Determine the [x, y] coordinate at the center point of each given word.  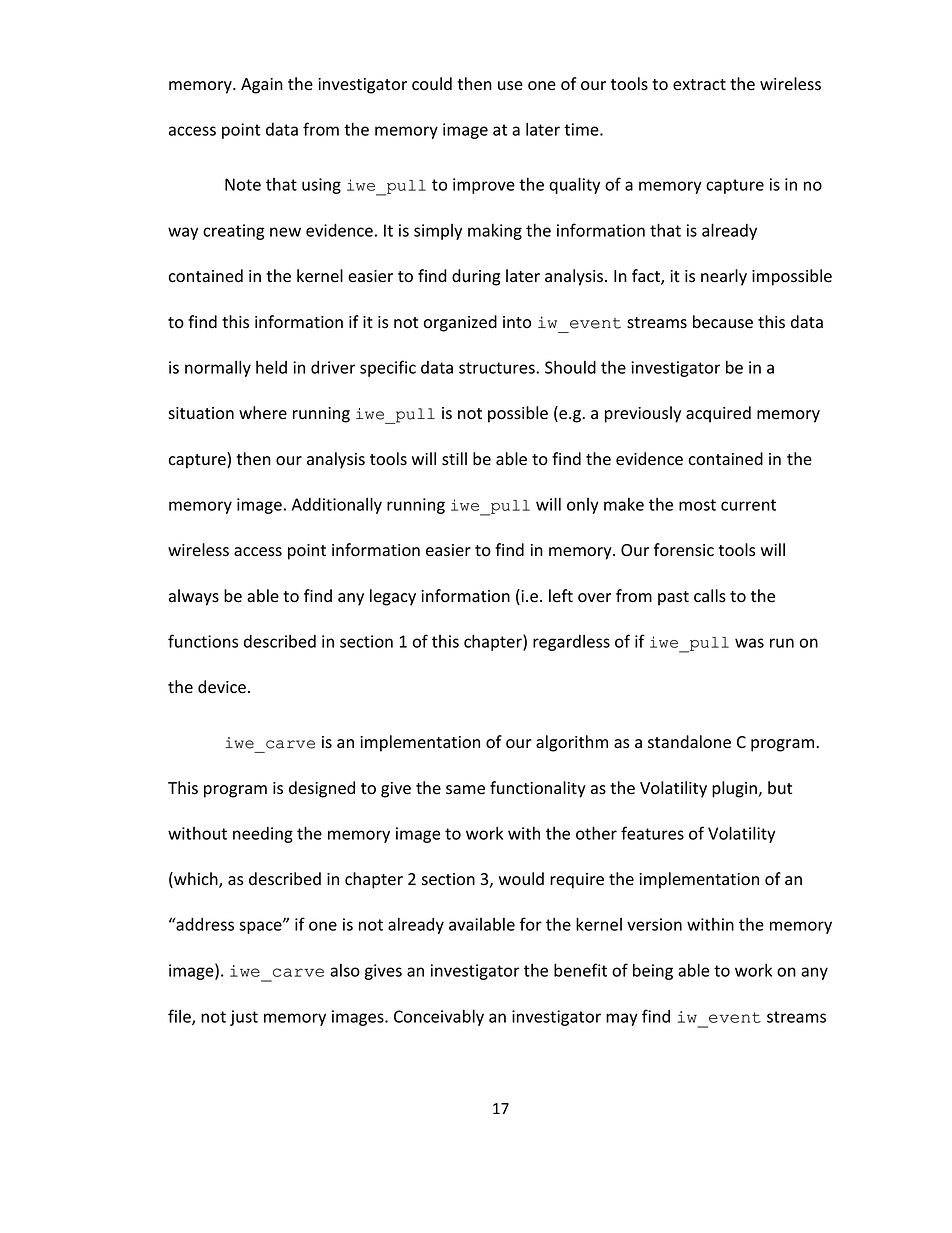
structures [498, 368]
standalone [689, 742]
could [432, 84]
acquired [718, 414]
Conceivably [439, 1017]
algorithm [572, 743]
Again [262, 86]
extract [699, 85]
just [244, 1018]
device [222, 687]
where [263, 413]
